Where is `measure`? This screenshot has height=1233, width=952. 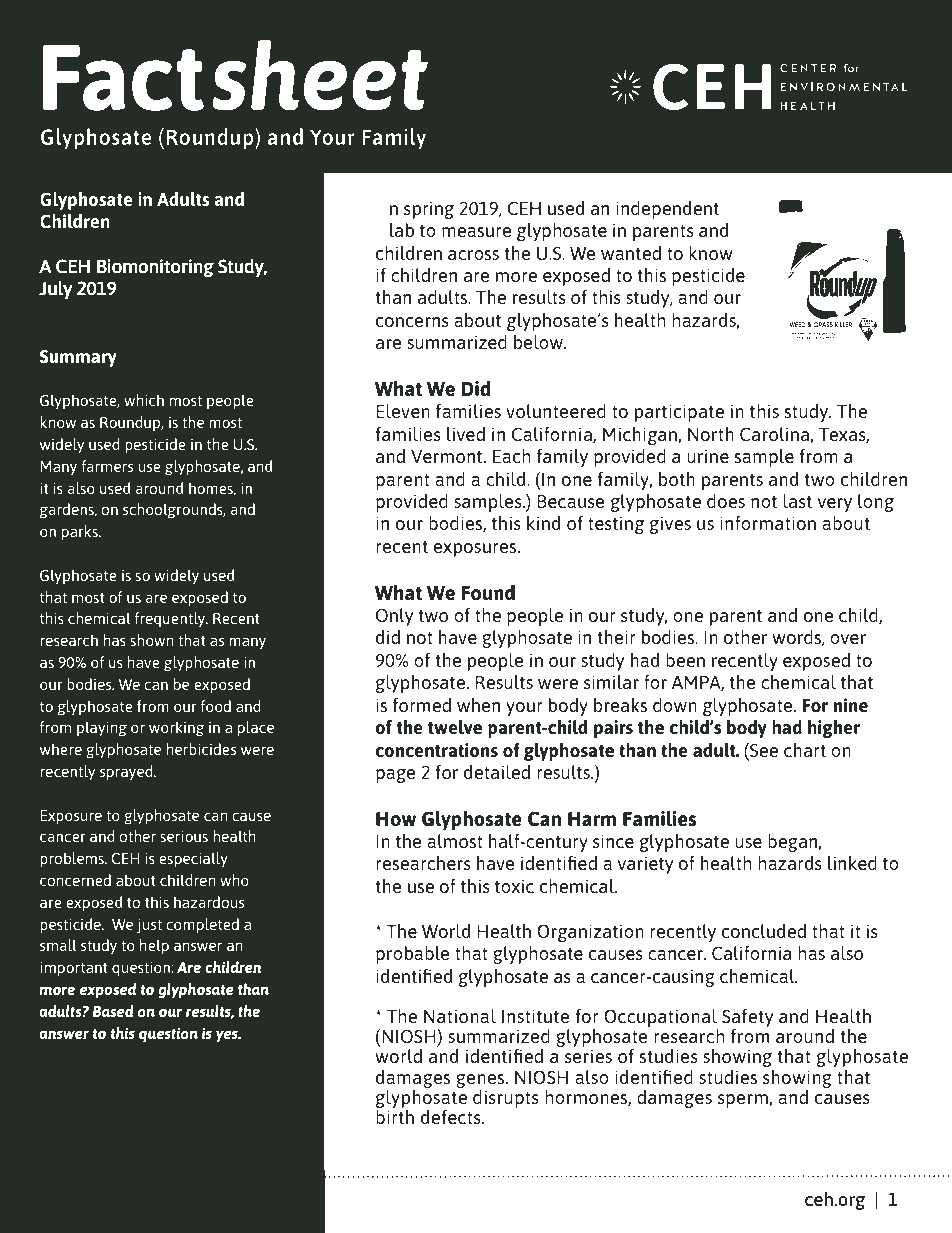
measure is located at coordinates (477, 232).
